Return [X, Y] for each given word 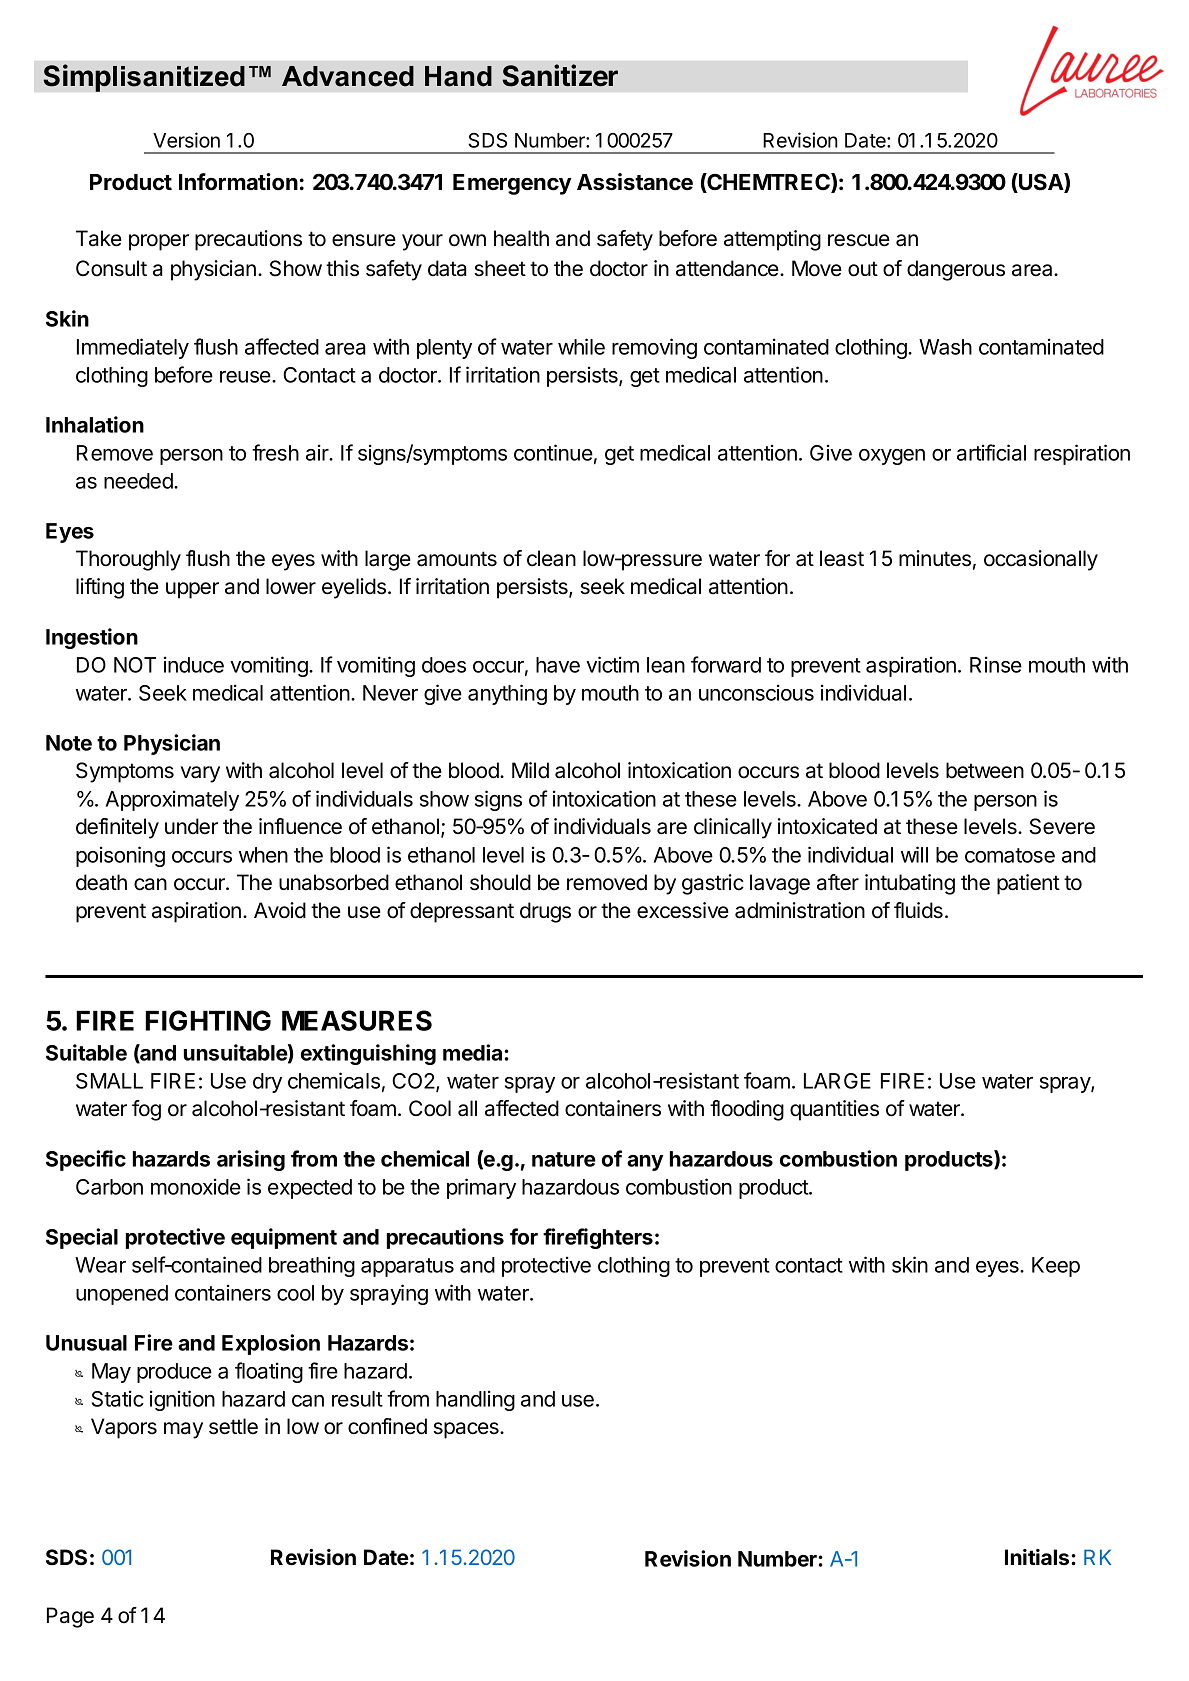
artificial [991, 452]
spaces [467, 1430]
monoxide [196, 1186]
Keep [1056, 1267]
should [500, 882]
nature [564, 1159]
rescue [859, 240]
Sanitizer [560, 75]
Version [186, 140]
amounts [457, 559]
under [191, 826]
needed [139, 481]
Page [70, 1617]
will [914, 854]
